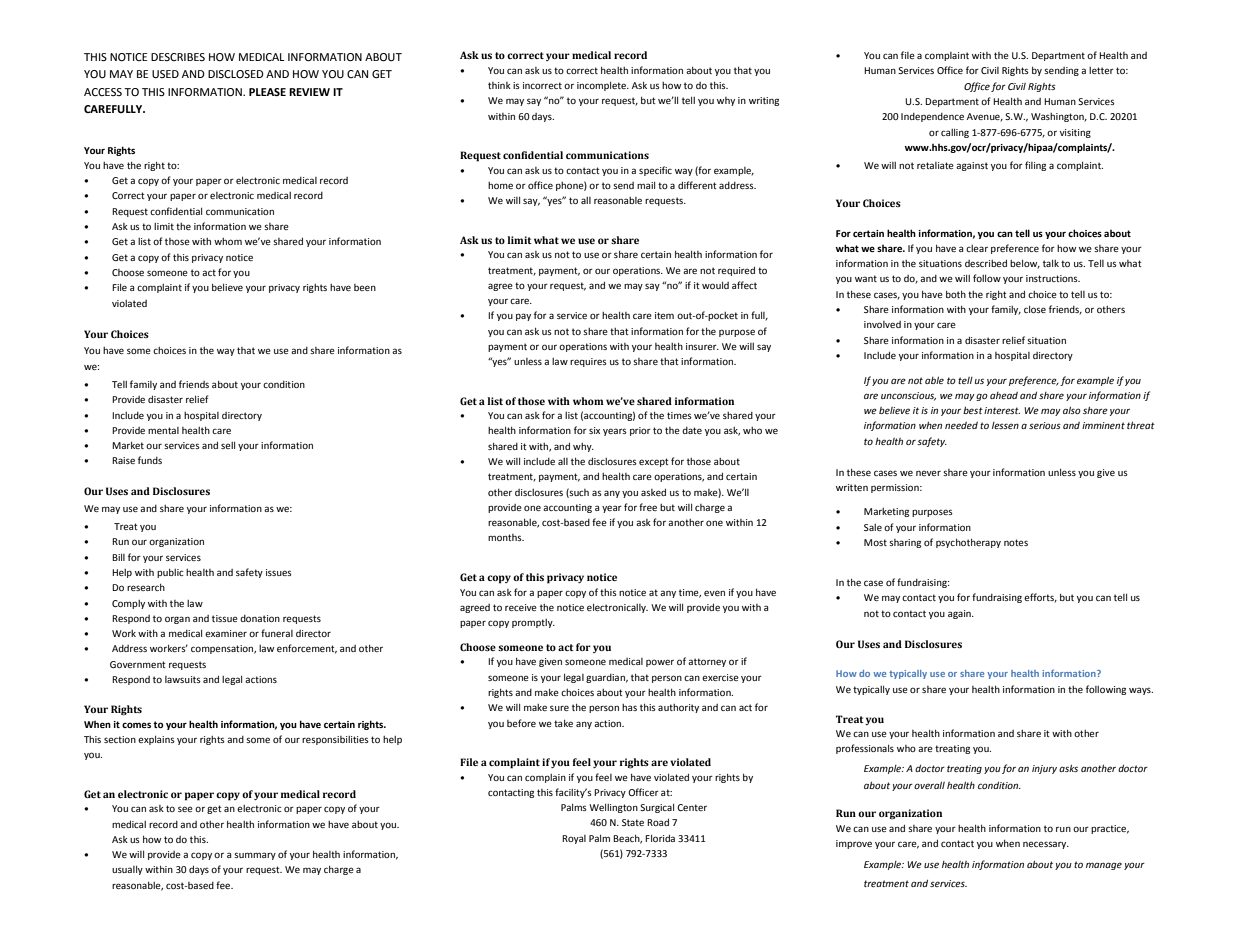 This screenshot has height=952, width=1233. What do you see at coordinates (977, 248) in the screenshot?
I see `clear` at bounding box center [977, 248].
